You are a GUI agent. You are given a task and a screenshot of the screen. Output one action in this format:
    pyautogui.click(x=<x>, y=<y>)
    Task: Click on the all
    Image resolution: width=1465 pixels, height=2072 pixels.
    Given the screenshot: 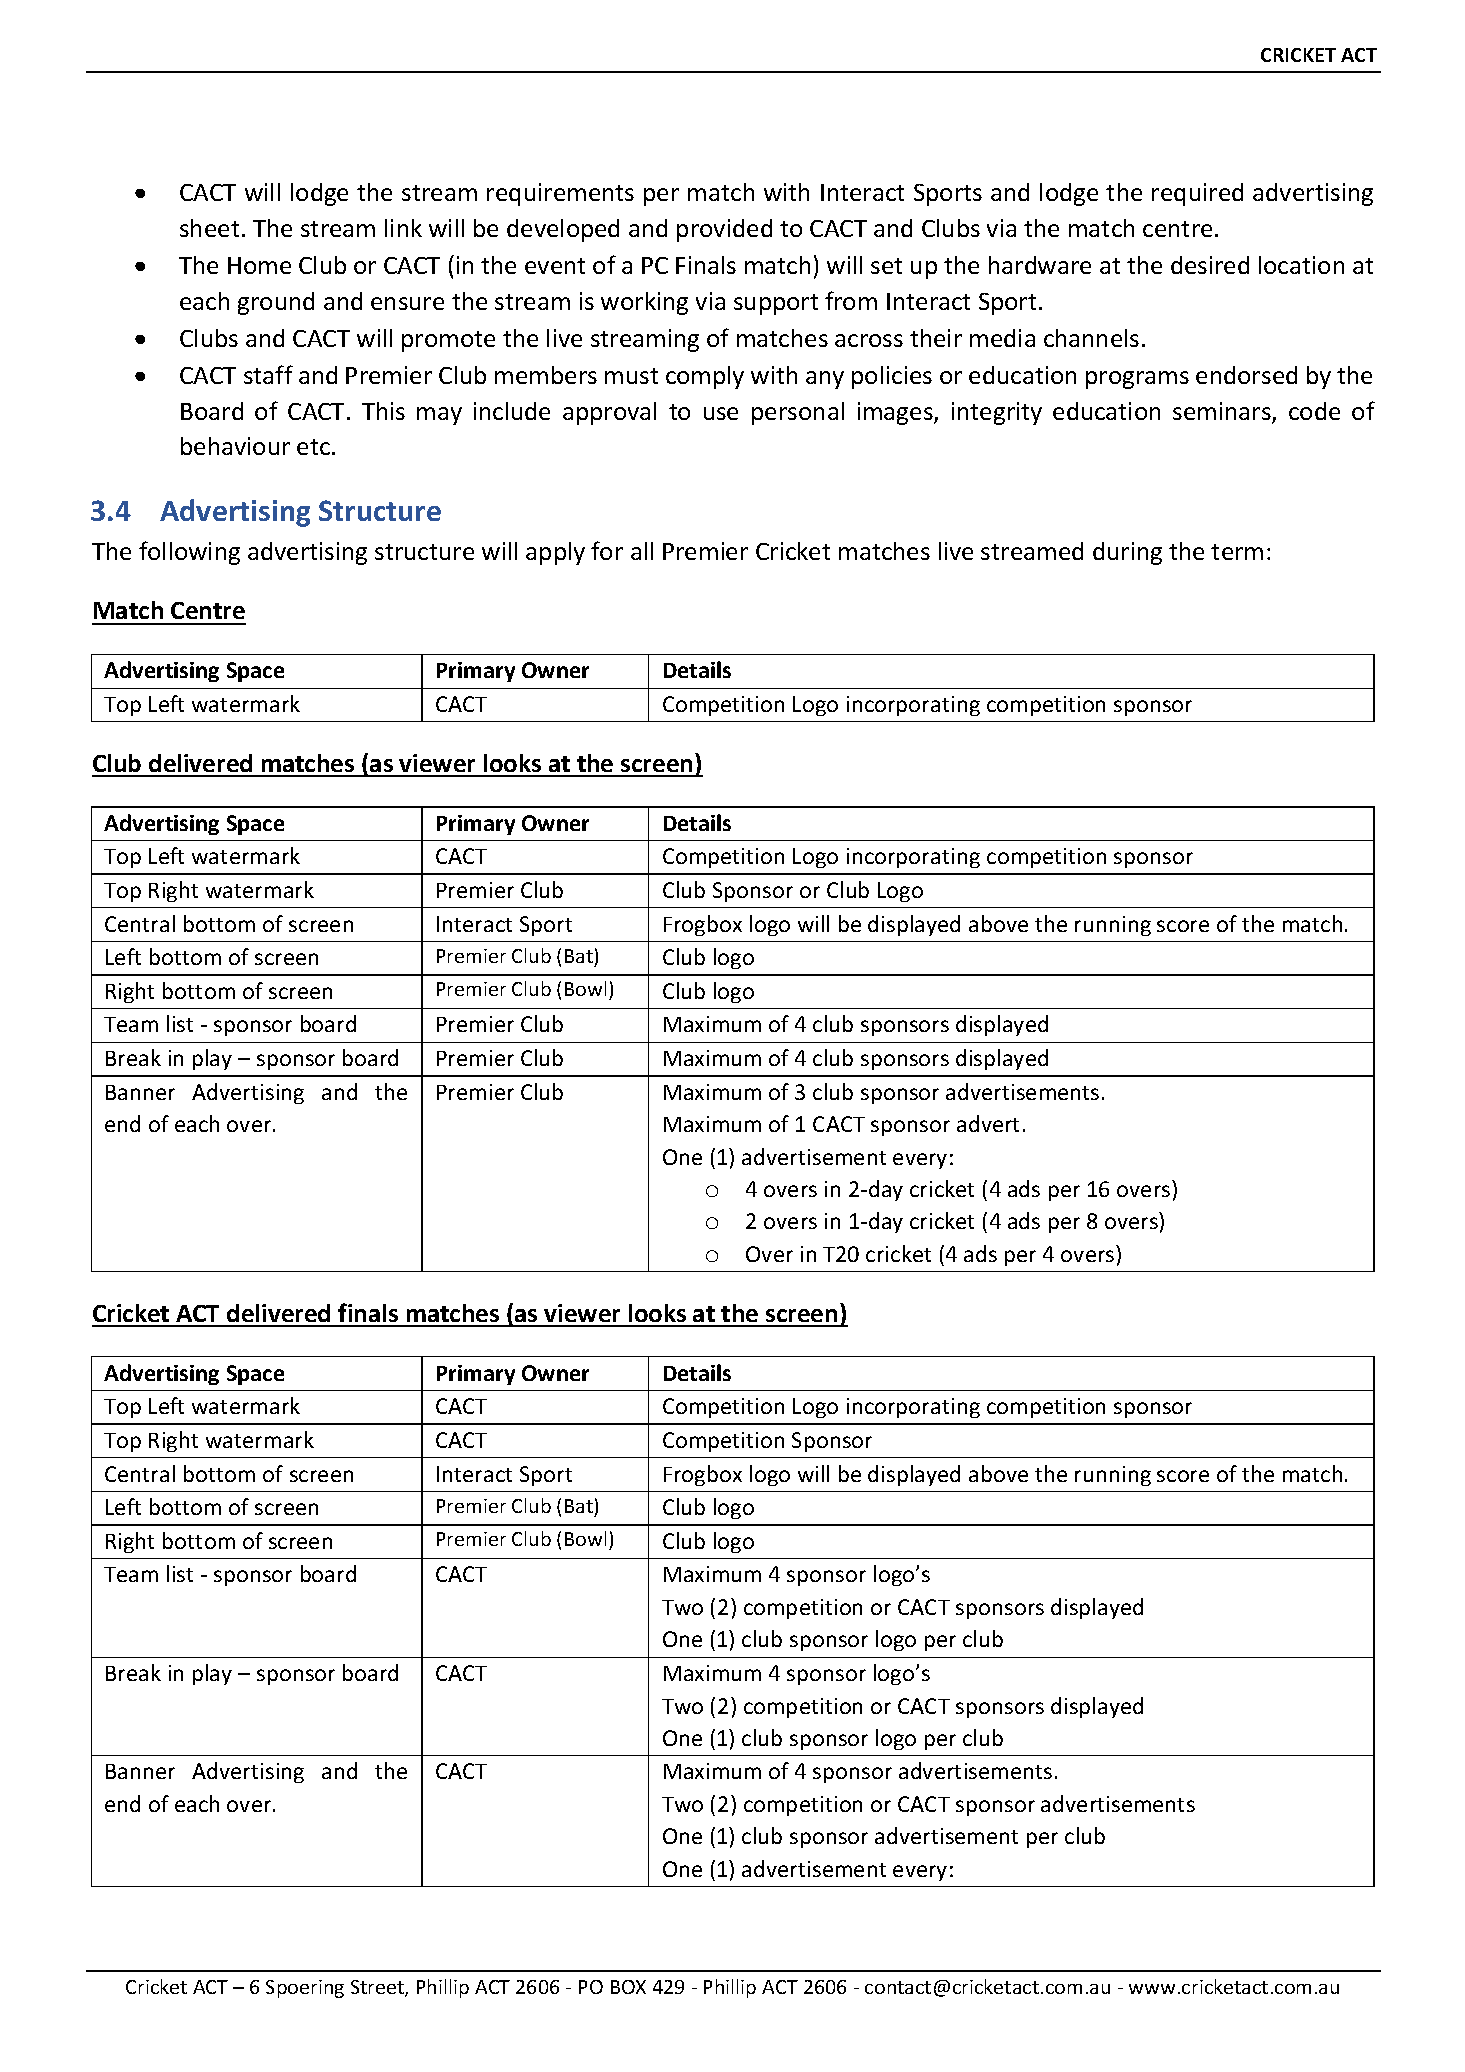 What is the action you would take?
    pyautogui.click(x=642, y=551)
